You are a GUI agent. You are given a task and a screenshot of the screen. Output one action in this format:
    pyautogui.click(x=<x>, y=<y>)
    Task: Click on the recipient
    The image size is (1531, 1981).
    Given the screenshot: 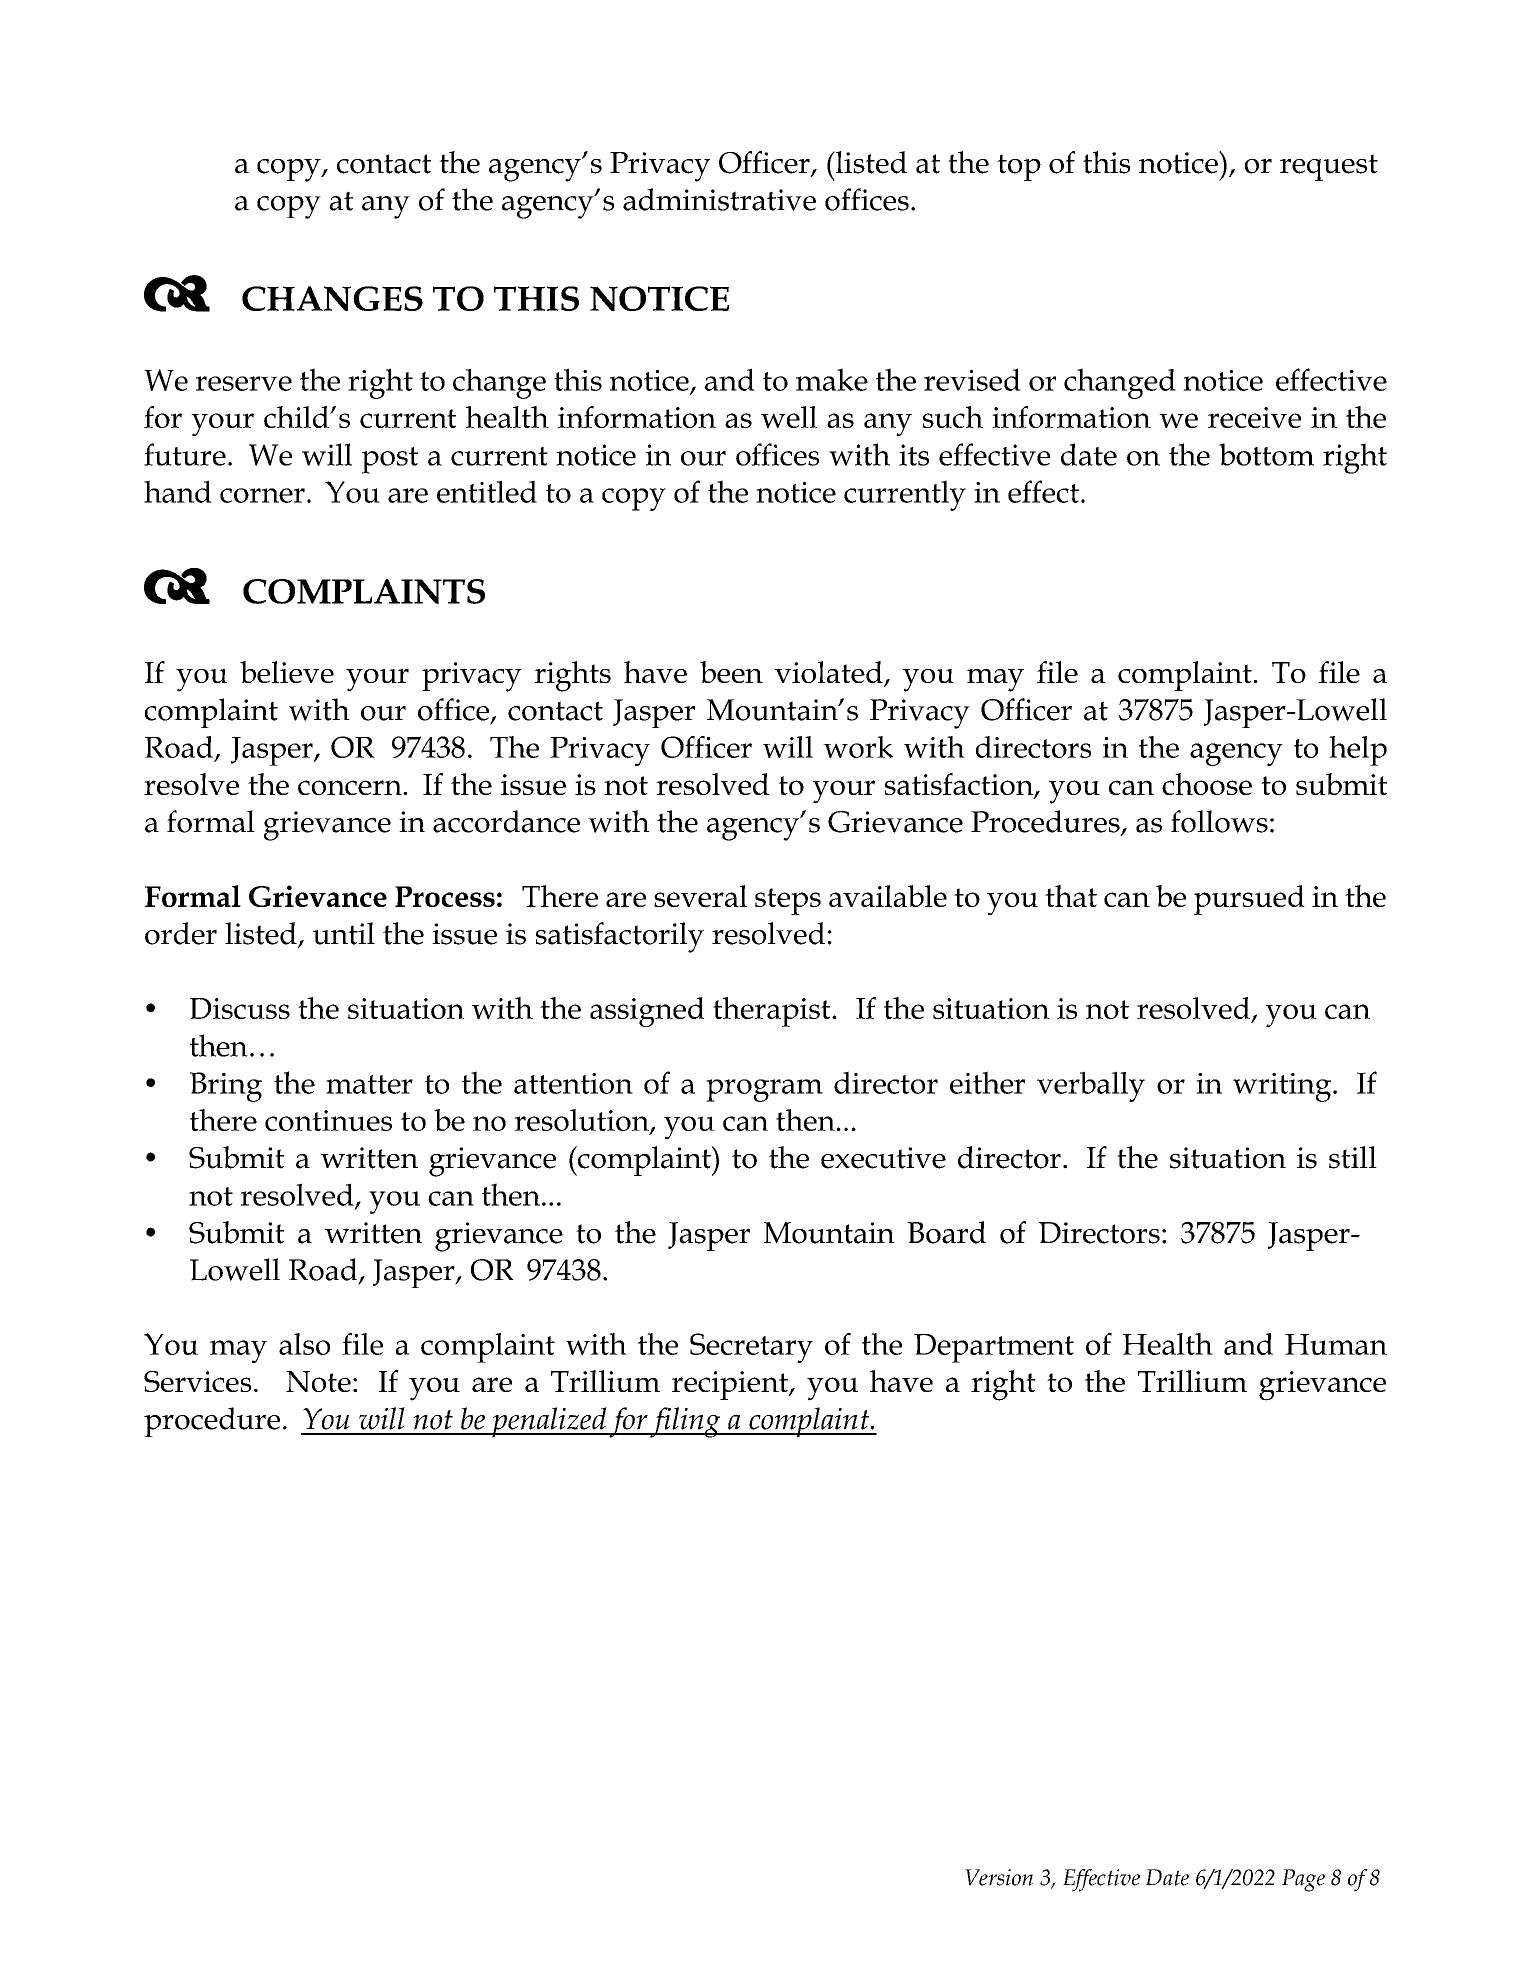 What is the action you would take?
    pyautogui.click(x=731, y=1385)
